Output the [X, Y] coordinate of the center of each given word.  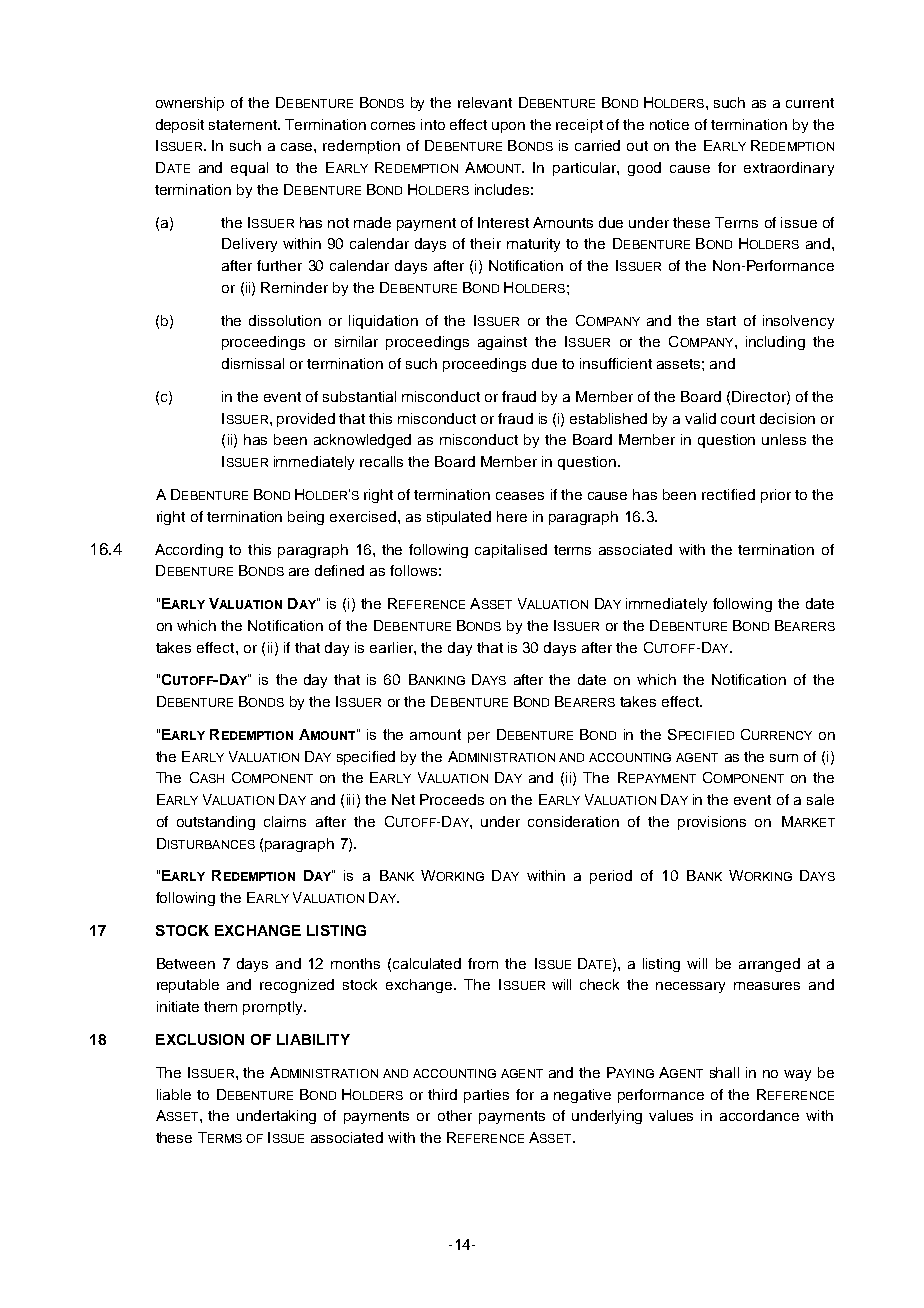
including [775, 343]
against [502, 343]
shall [724, 1072]
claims [285, 821]
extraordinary [789, 169]
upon [508, 127]
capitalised [511, 551]
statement [244, 125]
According [189, 551]
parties [486, 1096]
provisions [712, 823]
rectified [728, 494]
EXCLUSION [200, 1039]
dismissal [253, 363]
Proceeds [452, 799]
